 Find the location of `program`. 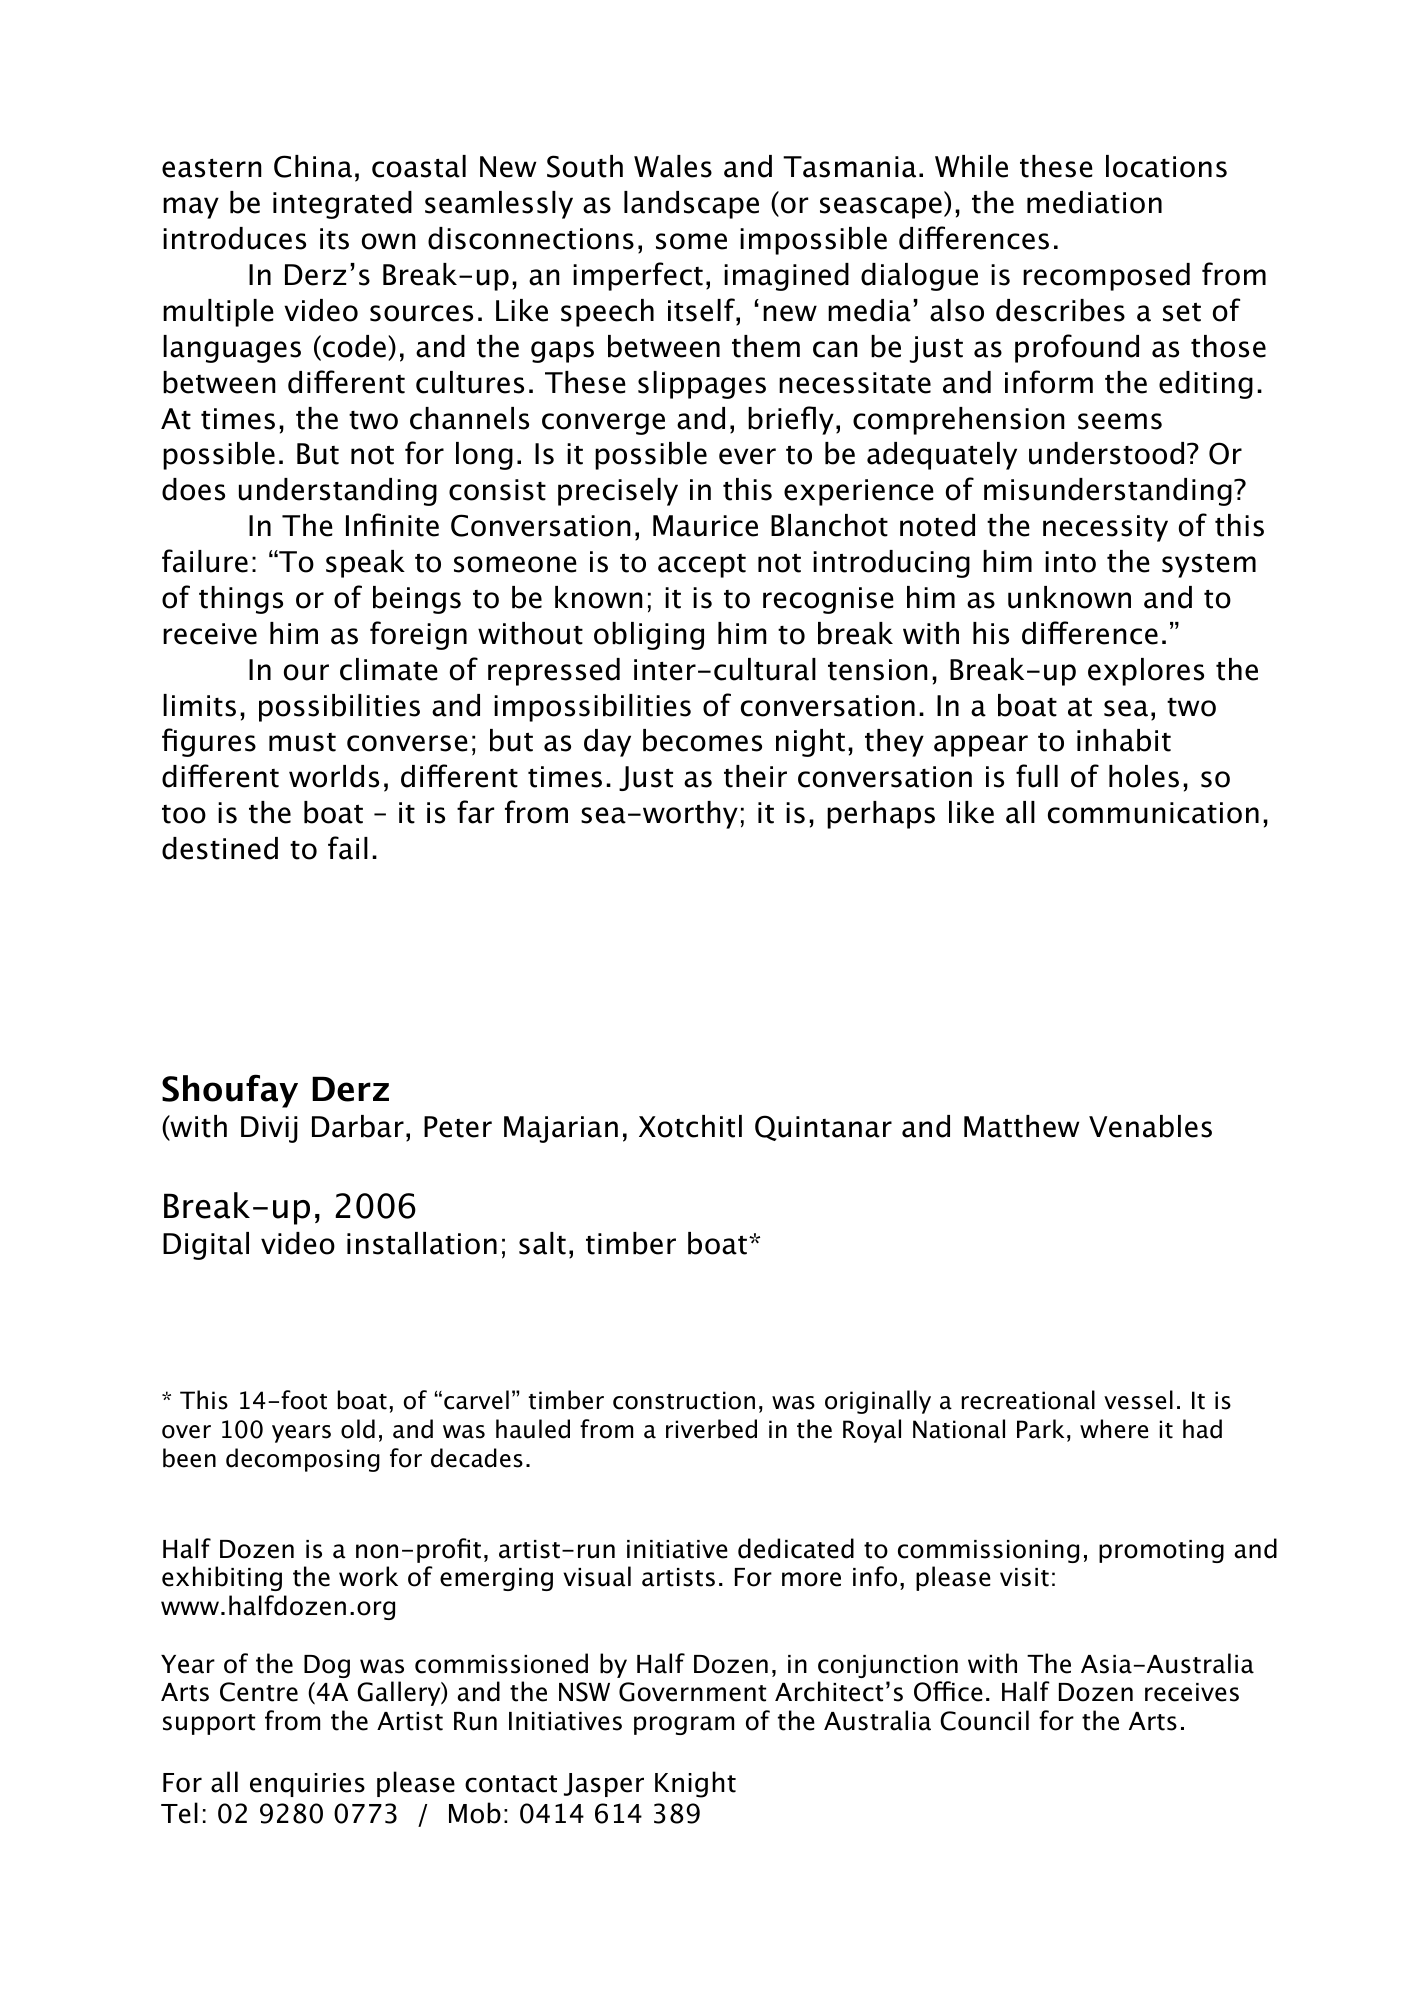

program is located at coordinates (684, 1725).
